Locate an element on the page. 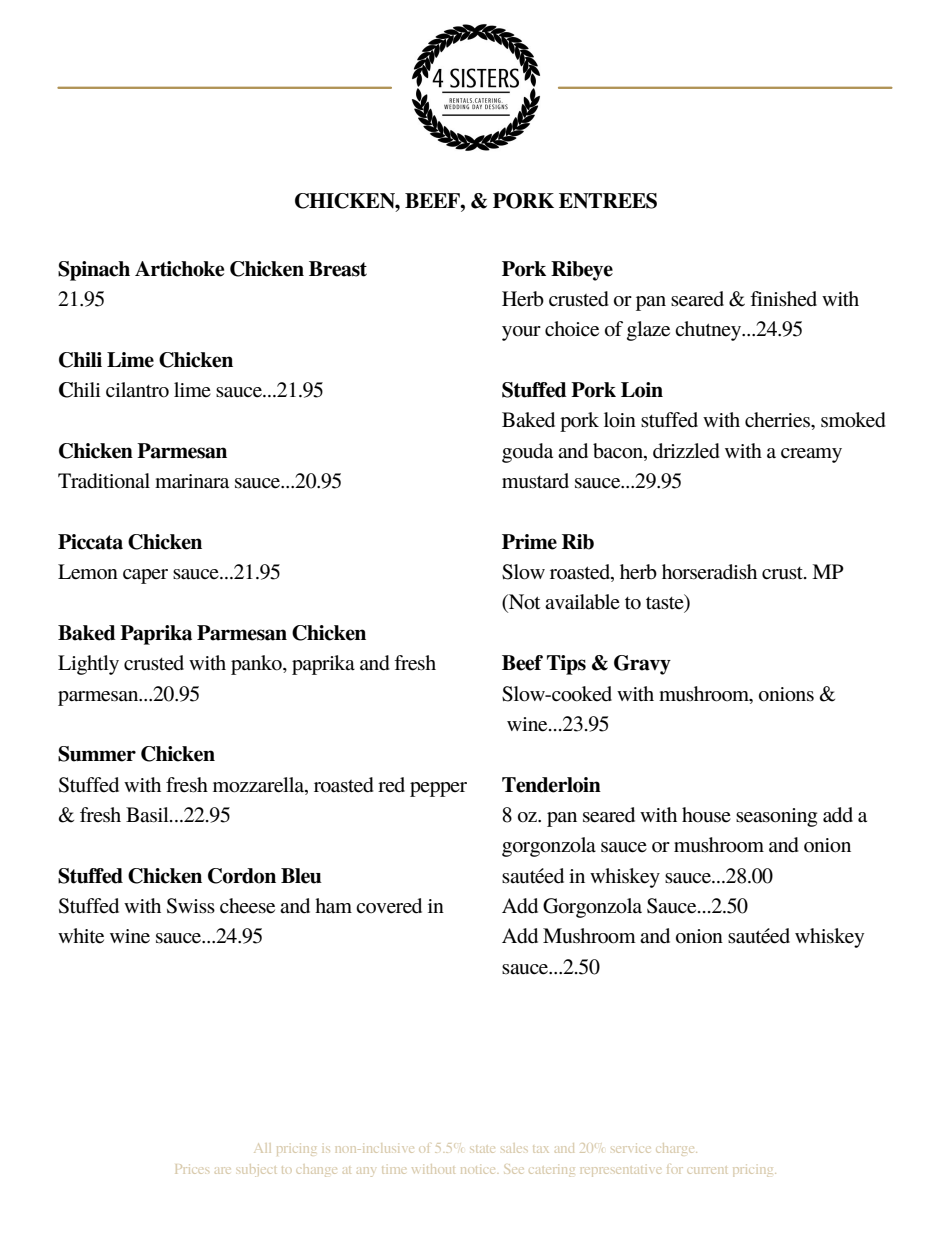  marinara is located at coordinates (192, 481).
